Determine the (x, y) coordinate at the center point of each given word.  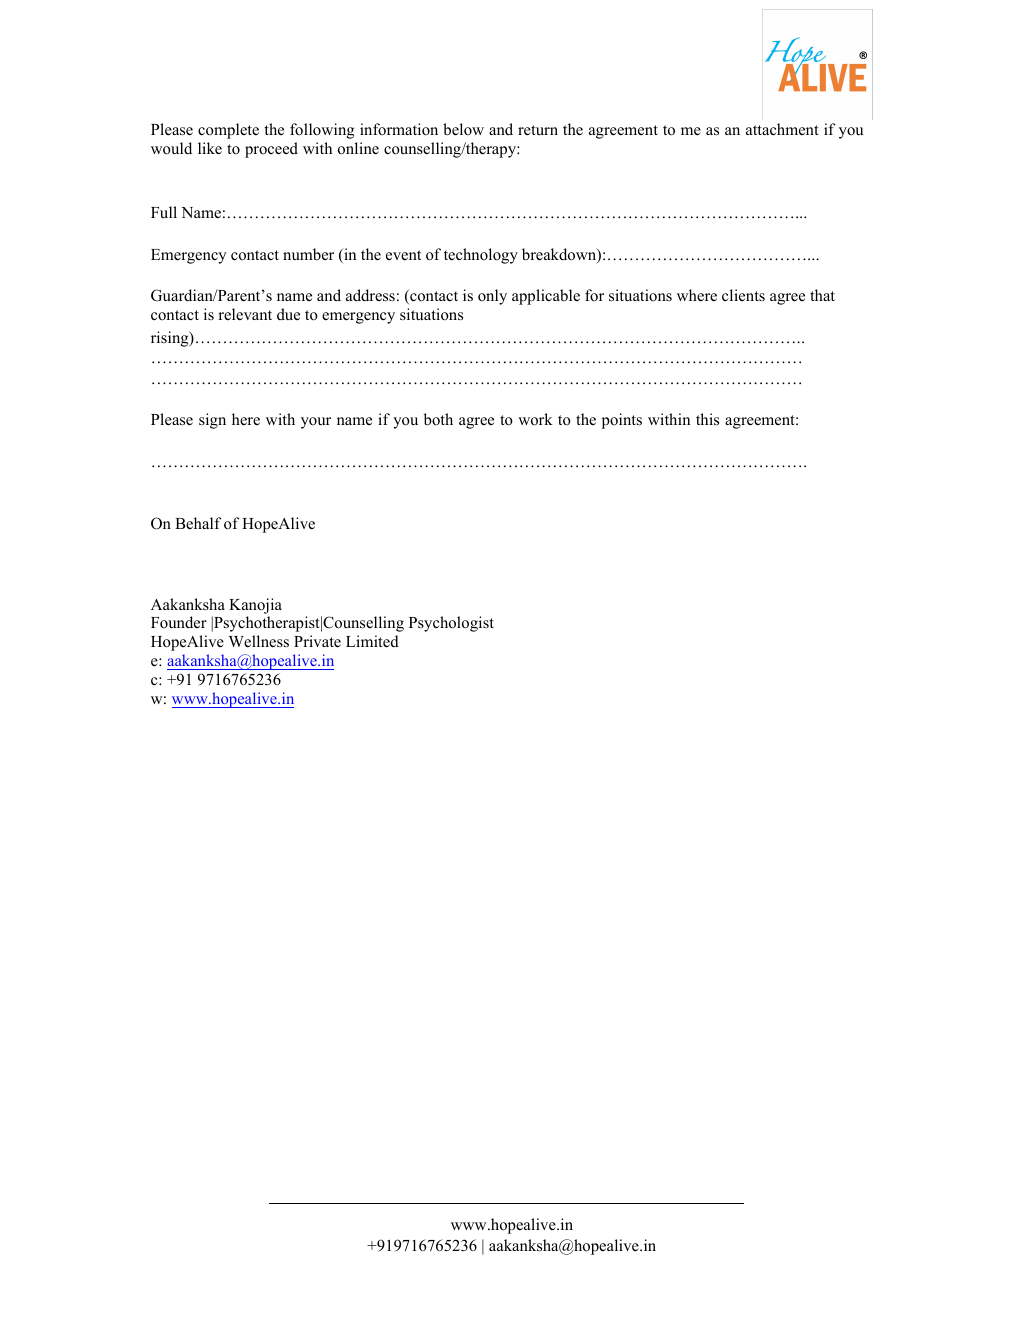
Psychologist (451, 624)
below (463, 129)
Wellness (259, 641)
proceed (271, 150)
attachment (782, 129)
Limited (372, 641)
